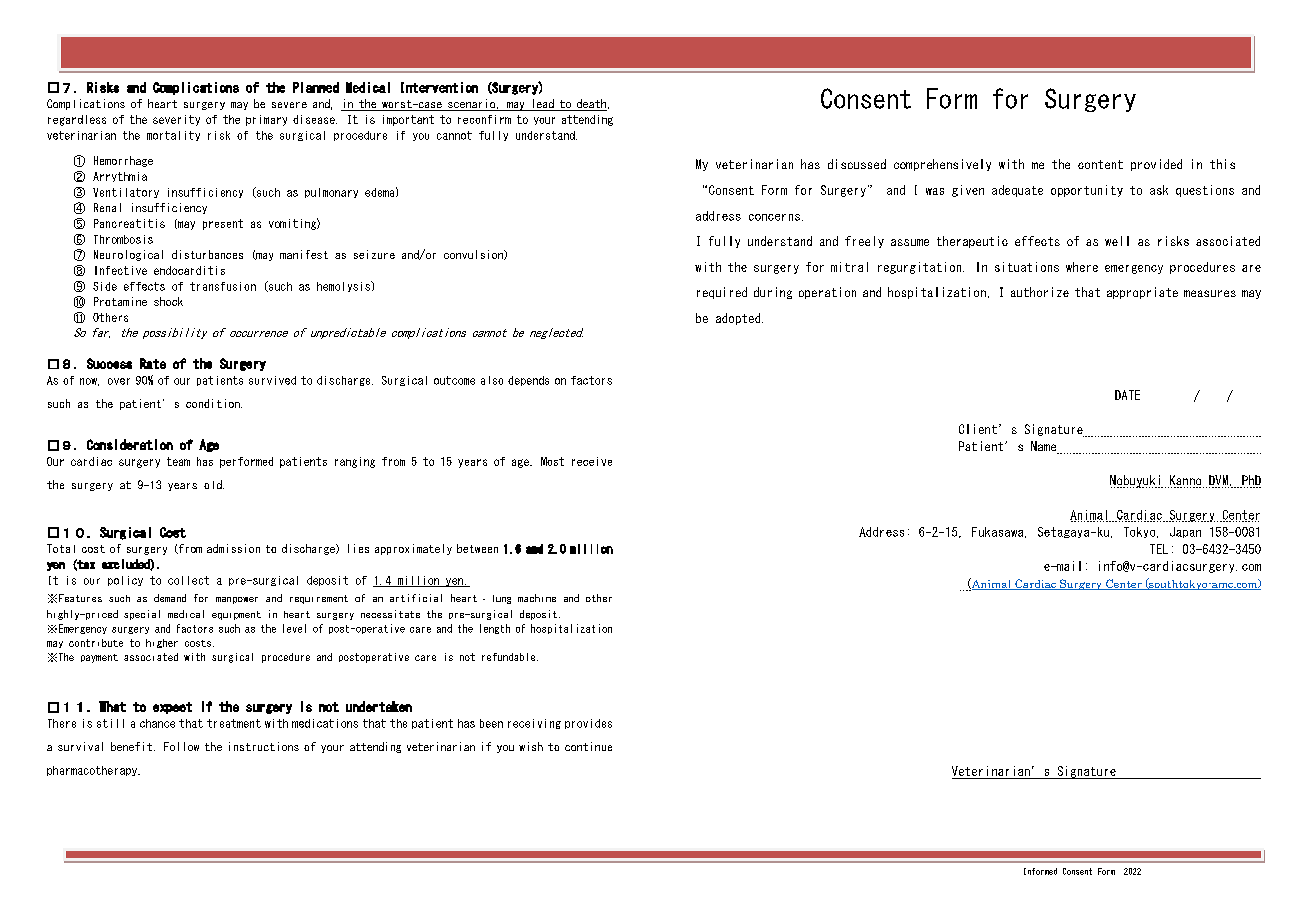 The width and height of the screenshot is (1308, 924). I want to click on content, so click(1100, 164).
